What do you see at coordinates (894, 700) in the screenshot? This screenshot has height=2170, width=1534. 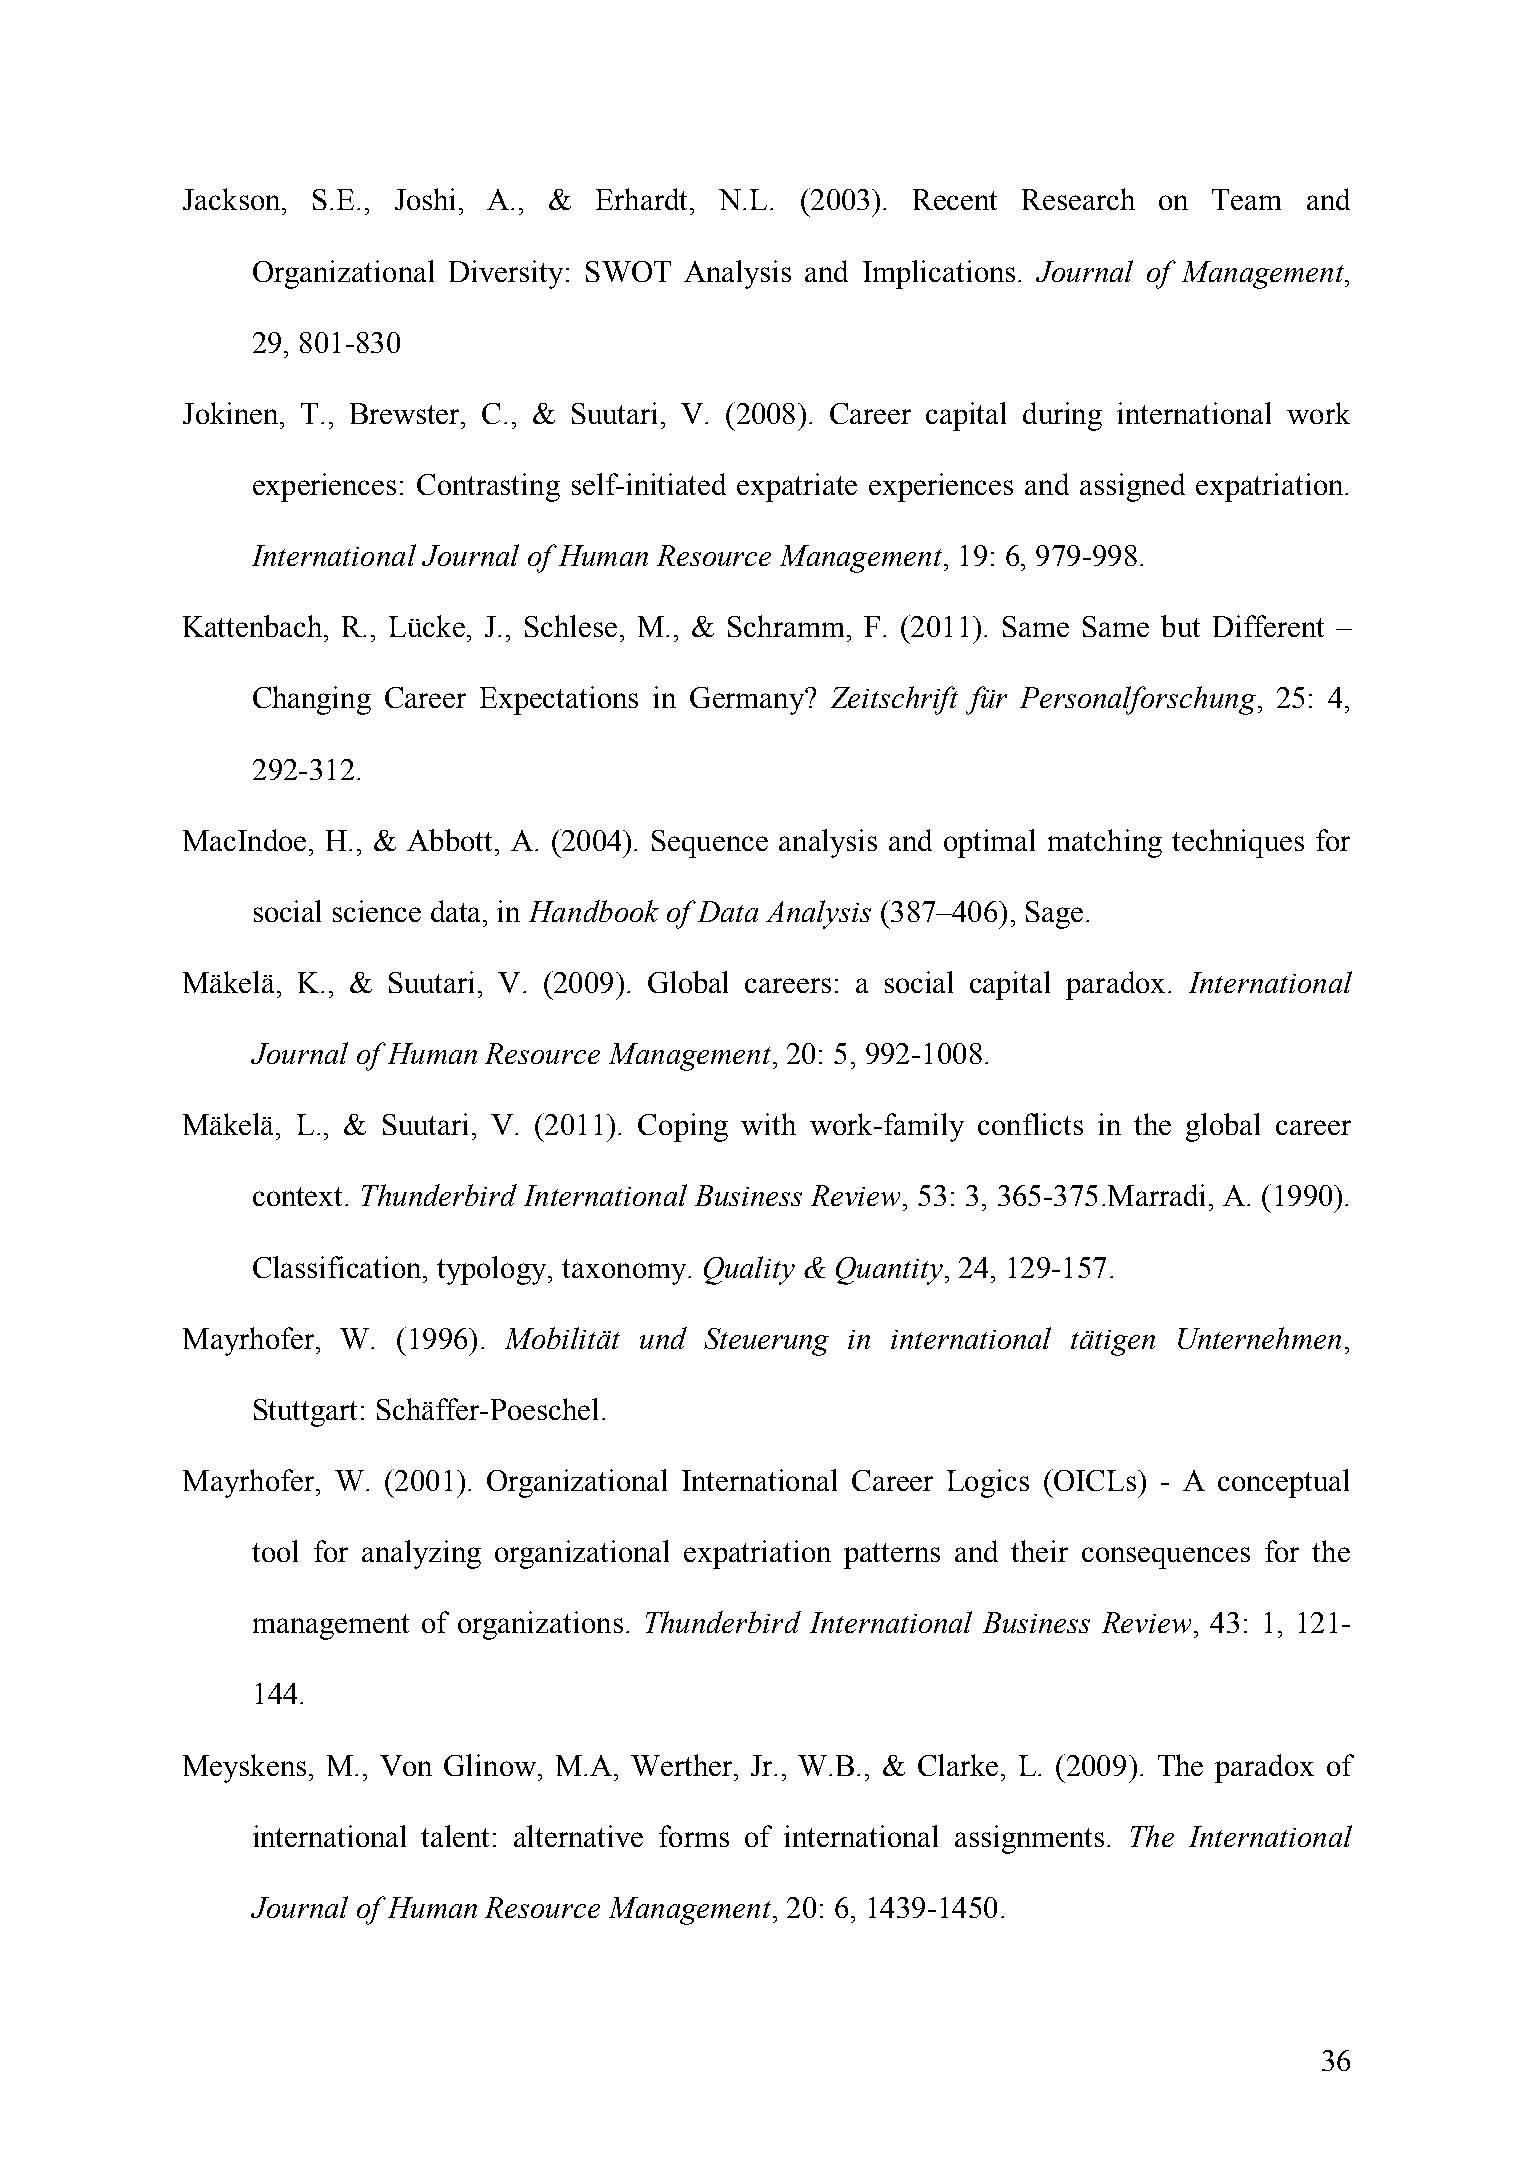 I see `Zeitschrift` at bounding box center [894, 700].
